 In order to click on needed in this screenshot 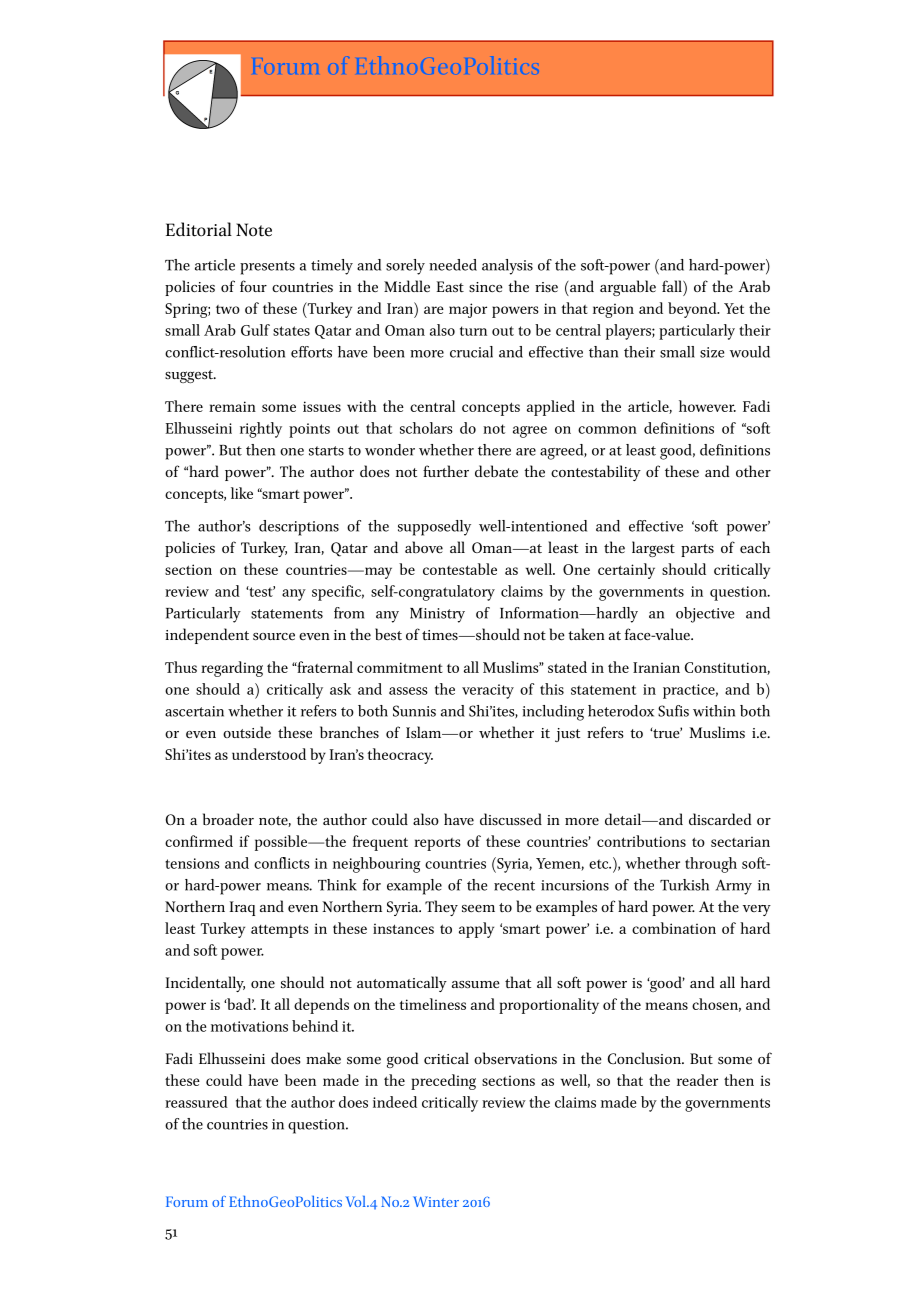, I will do `click(453, 265)`.
